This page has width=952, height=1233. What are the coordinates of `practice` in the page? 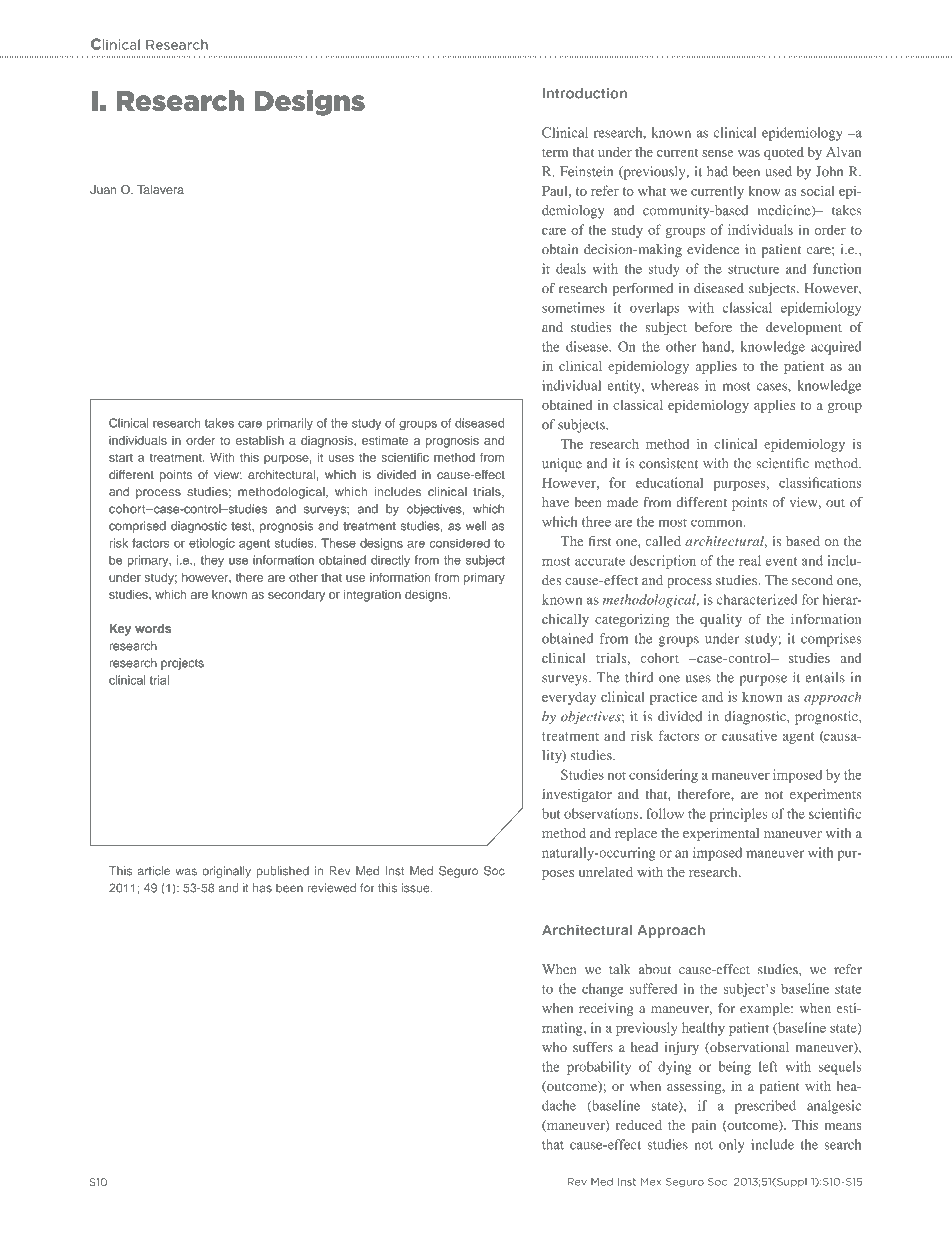 It's located at (673, 698).
